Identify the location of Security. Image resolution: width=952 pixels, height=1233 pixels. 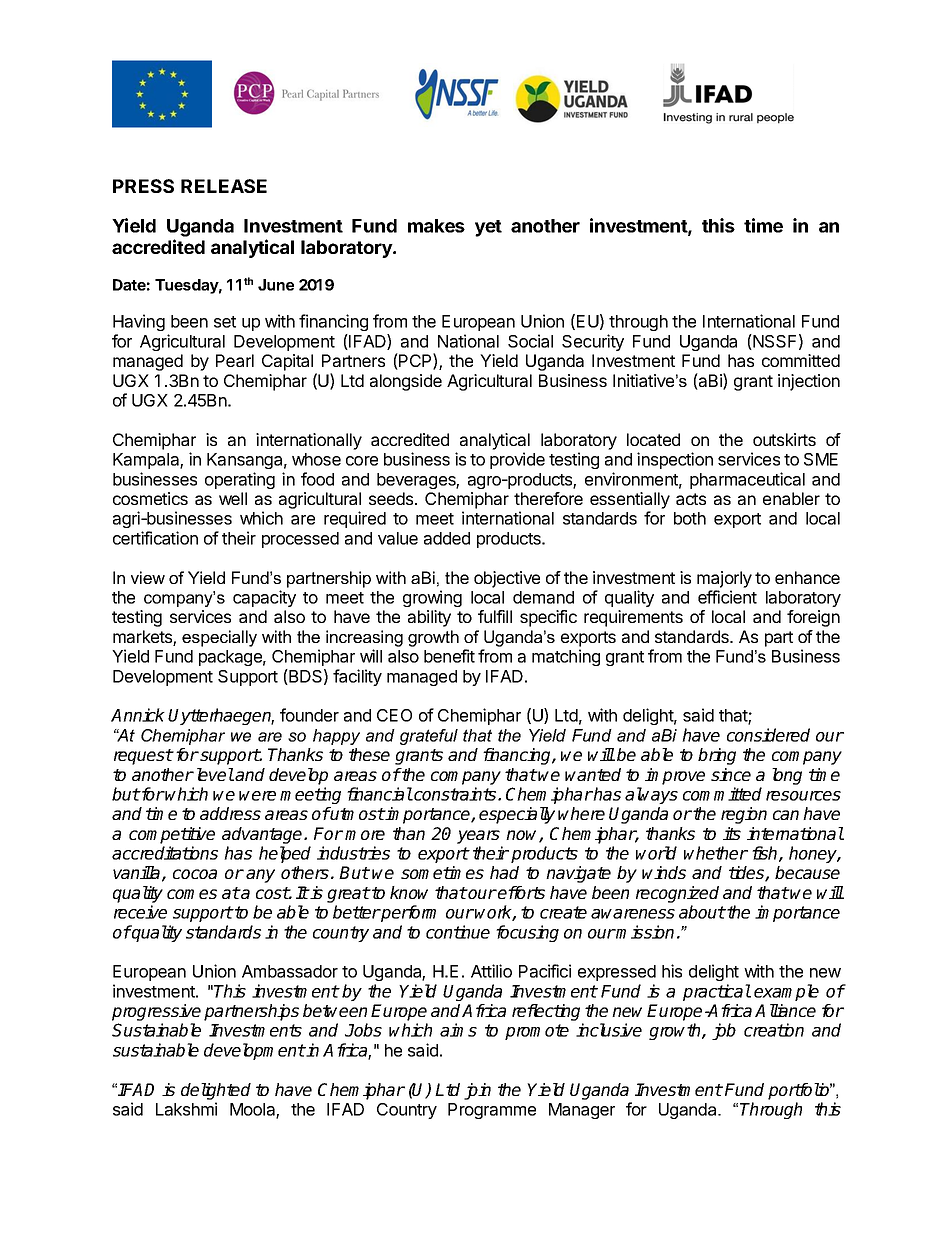
(593, 342).
